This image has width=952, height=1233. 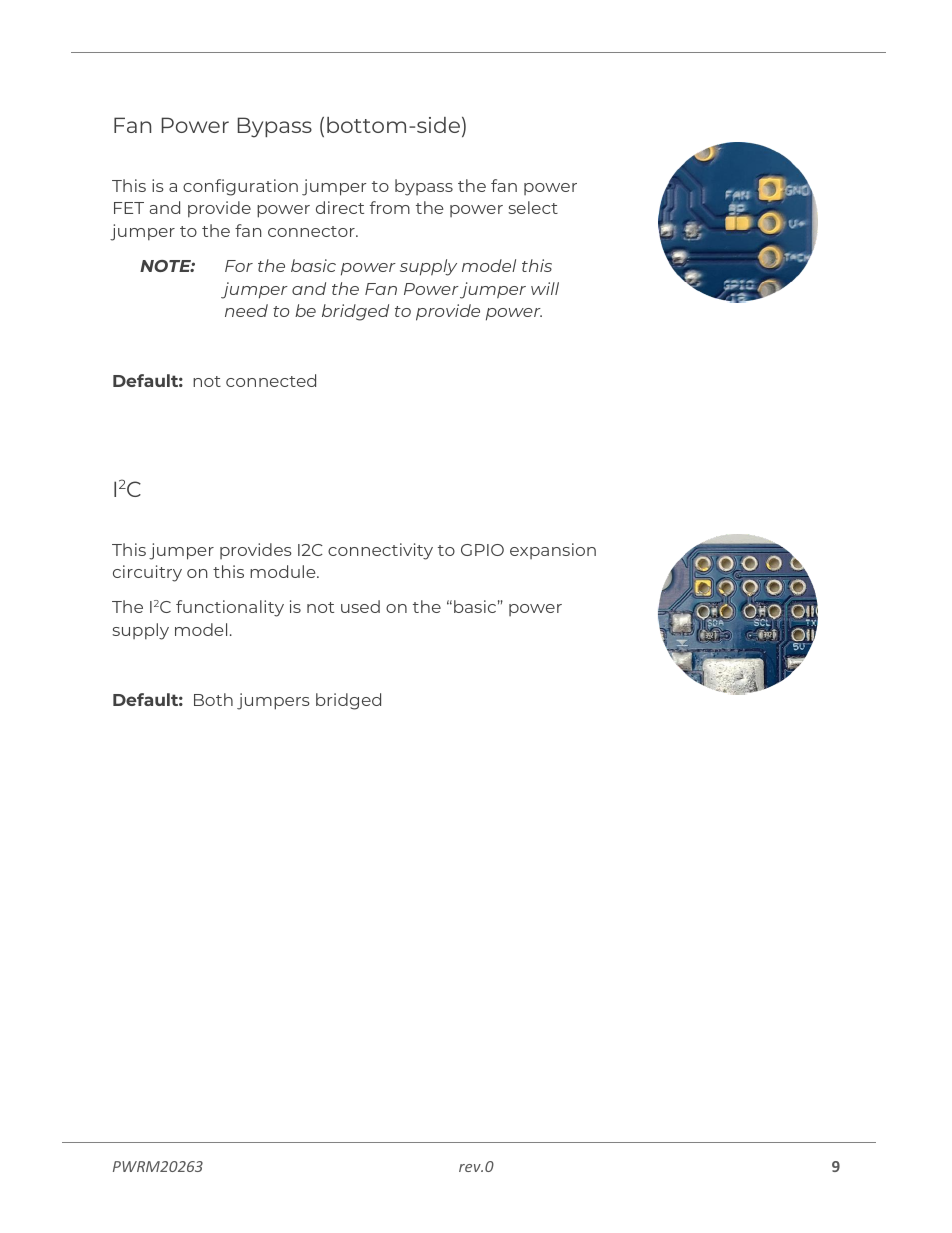 I want to click on GPIO, so click(x=482, y=550).
